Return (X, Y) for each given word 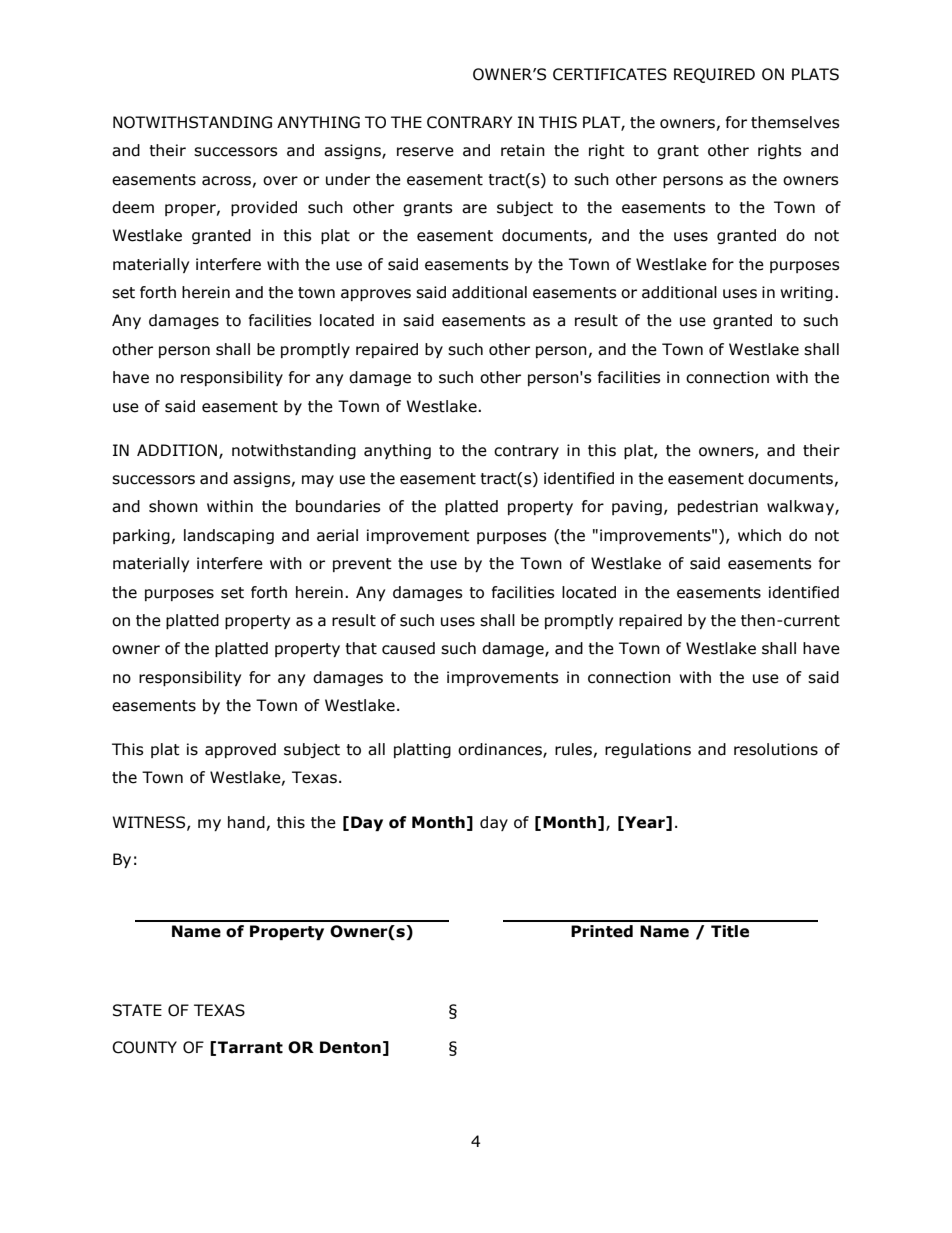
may (318, 481)
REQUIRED (714, 75)
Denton (350, 1047)
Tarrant (250, 1047)
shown (173, 506)
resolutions (776, 749)
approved (240, 750)
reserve (425, 152)
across (226, 181)
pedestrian (718, 507)
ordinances (501, 750)
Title (730, 931)
